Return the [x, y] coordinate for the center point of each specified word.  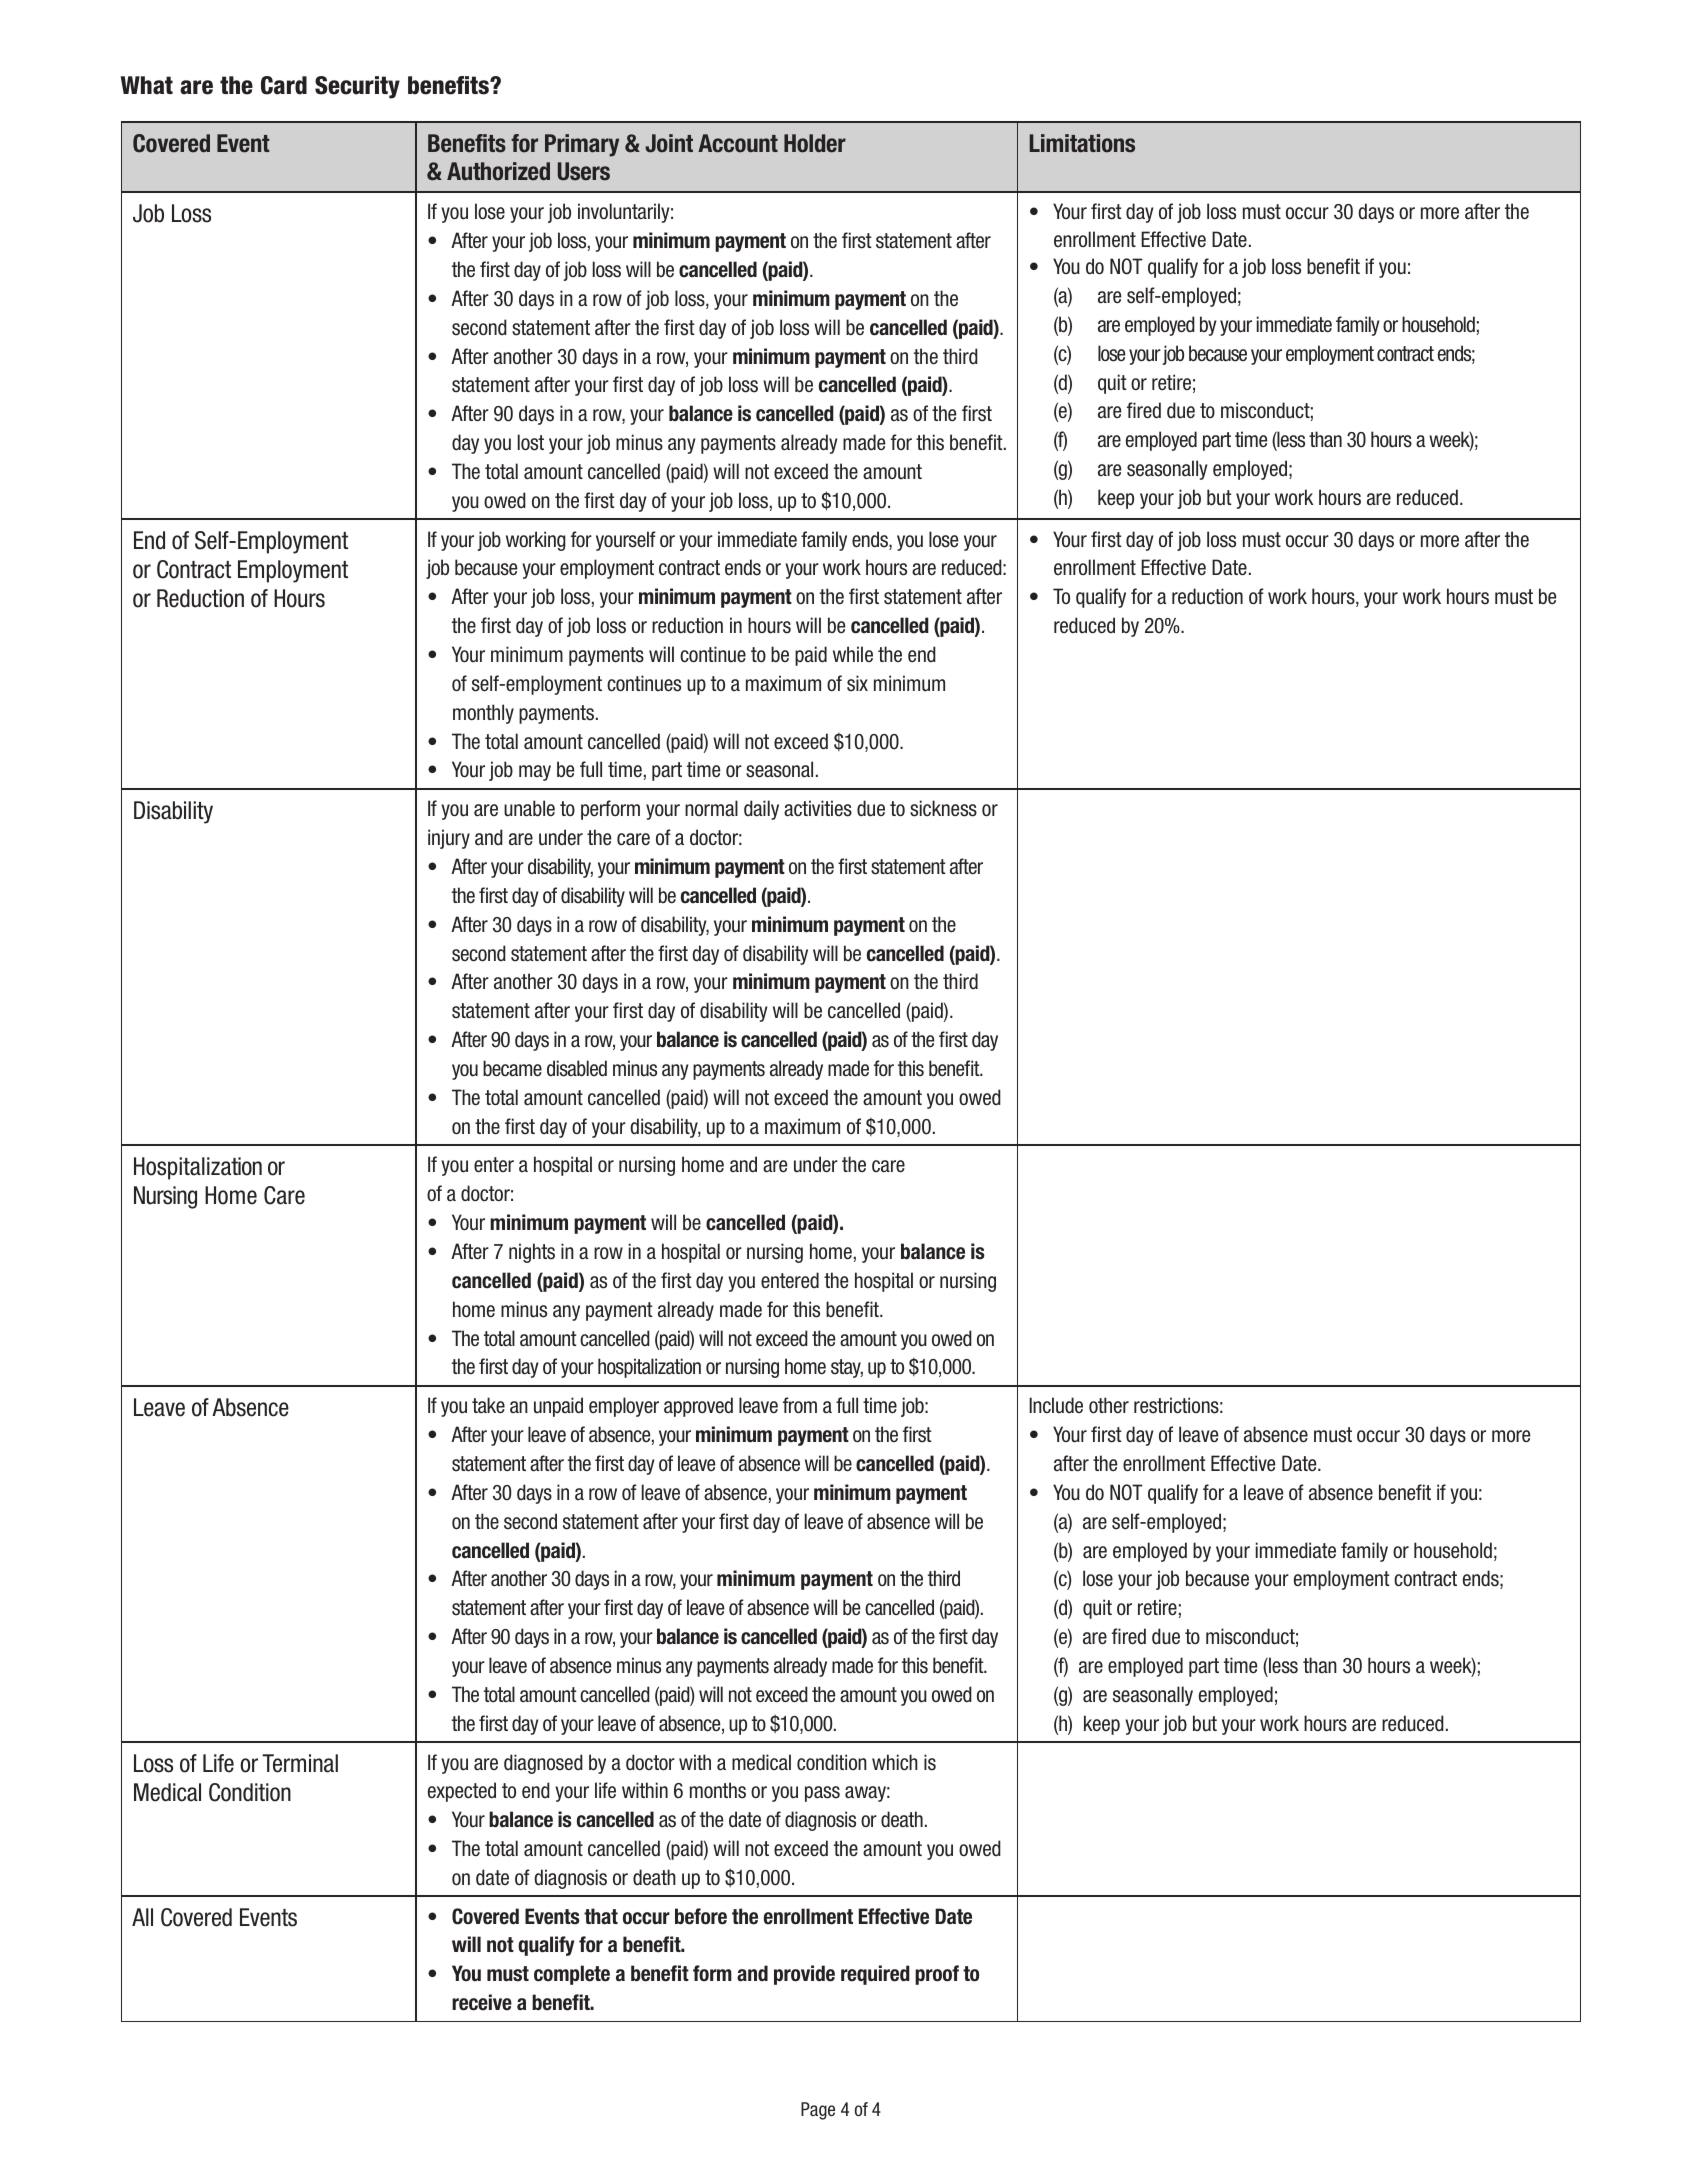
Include [1056, 1405]
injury [449, 839]
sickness [943, 808]
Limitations [1082, 143]
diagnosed [543, 1764]
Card [284, 85]
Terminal [300, 1763]
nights [532, 1253]
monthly [483, 714]
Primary [582, 145]
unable [529, 808]
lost [531, 442]
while [853, 654]
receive [482, 2002]
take [488, 1405]
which [895, 1762]
